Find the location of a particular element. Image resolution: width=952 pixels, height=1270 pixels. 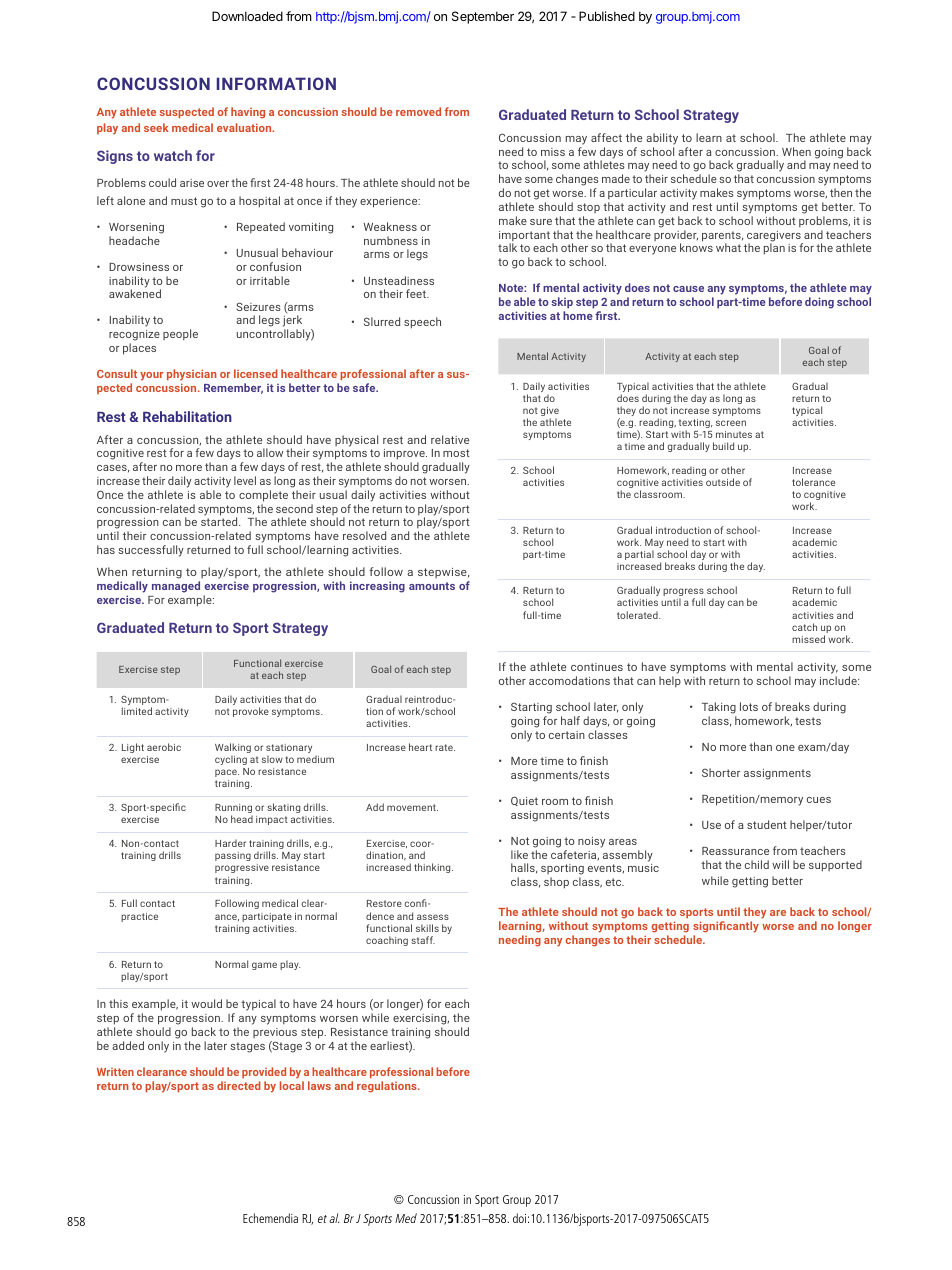

managed is located at coordinates (176, 587).
